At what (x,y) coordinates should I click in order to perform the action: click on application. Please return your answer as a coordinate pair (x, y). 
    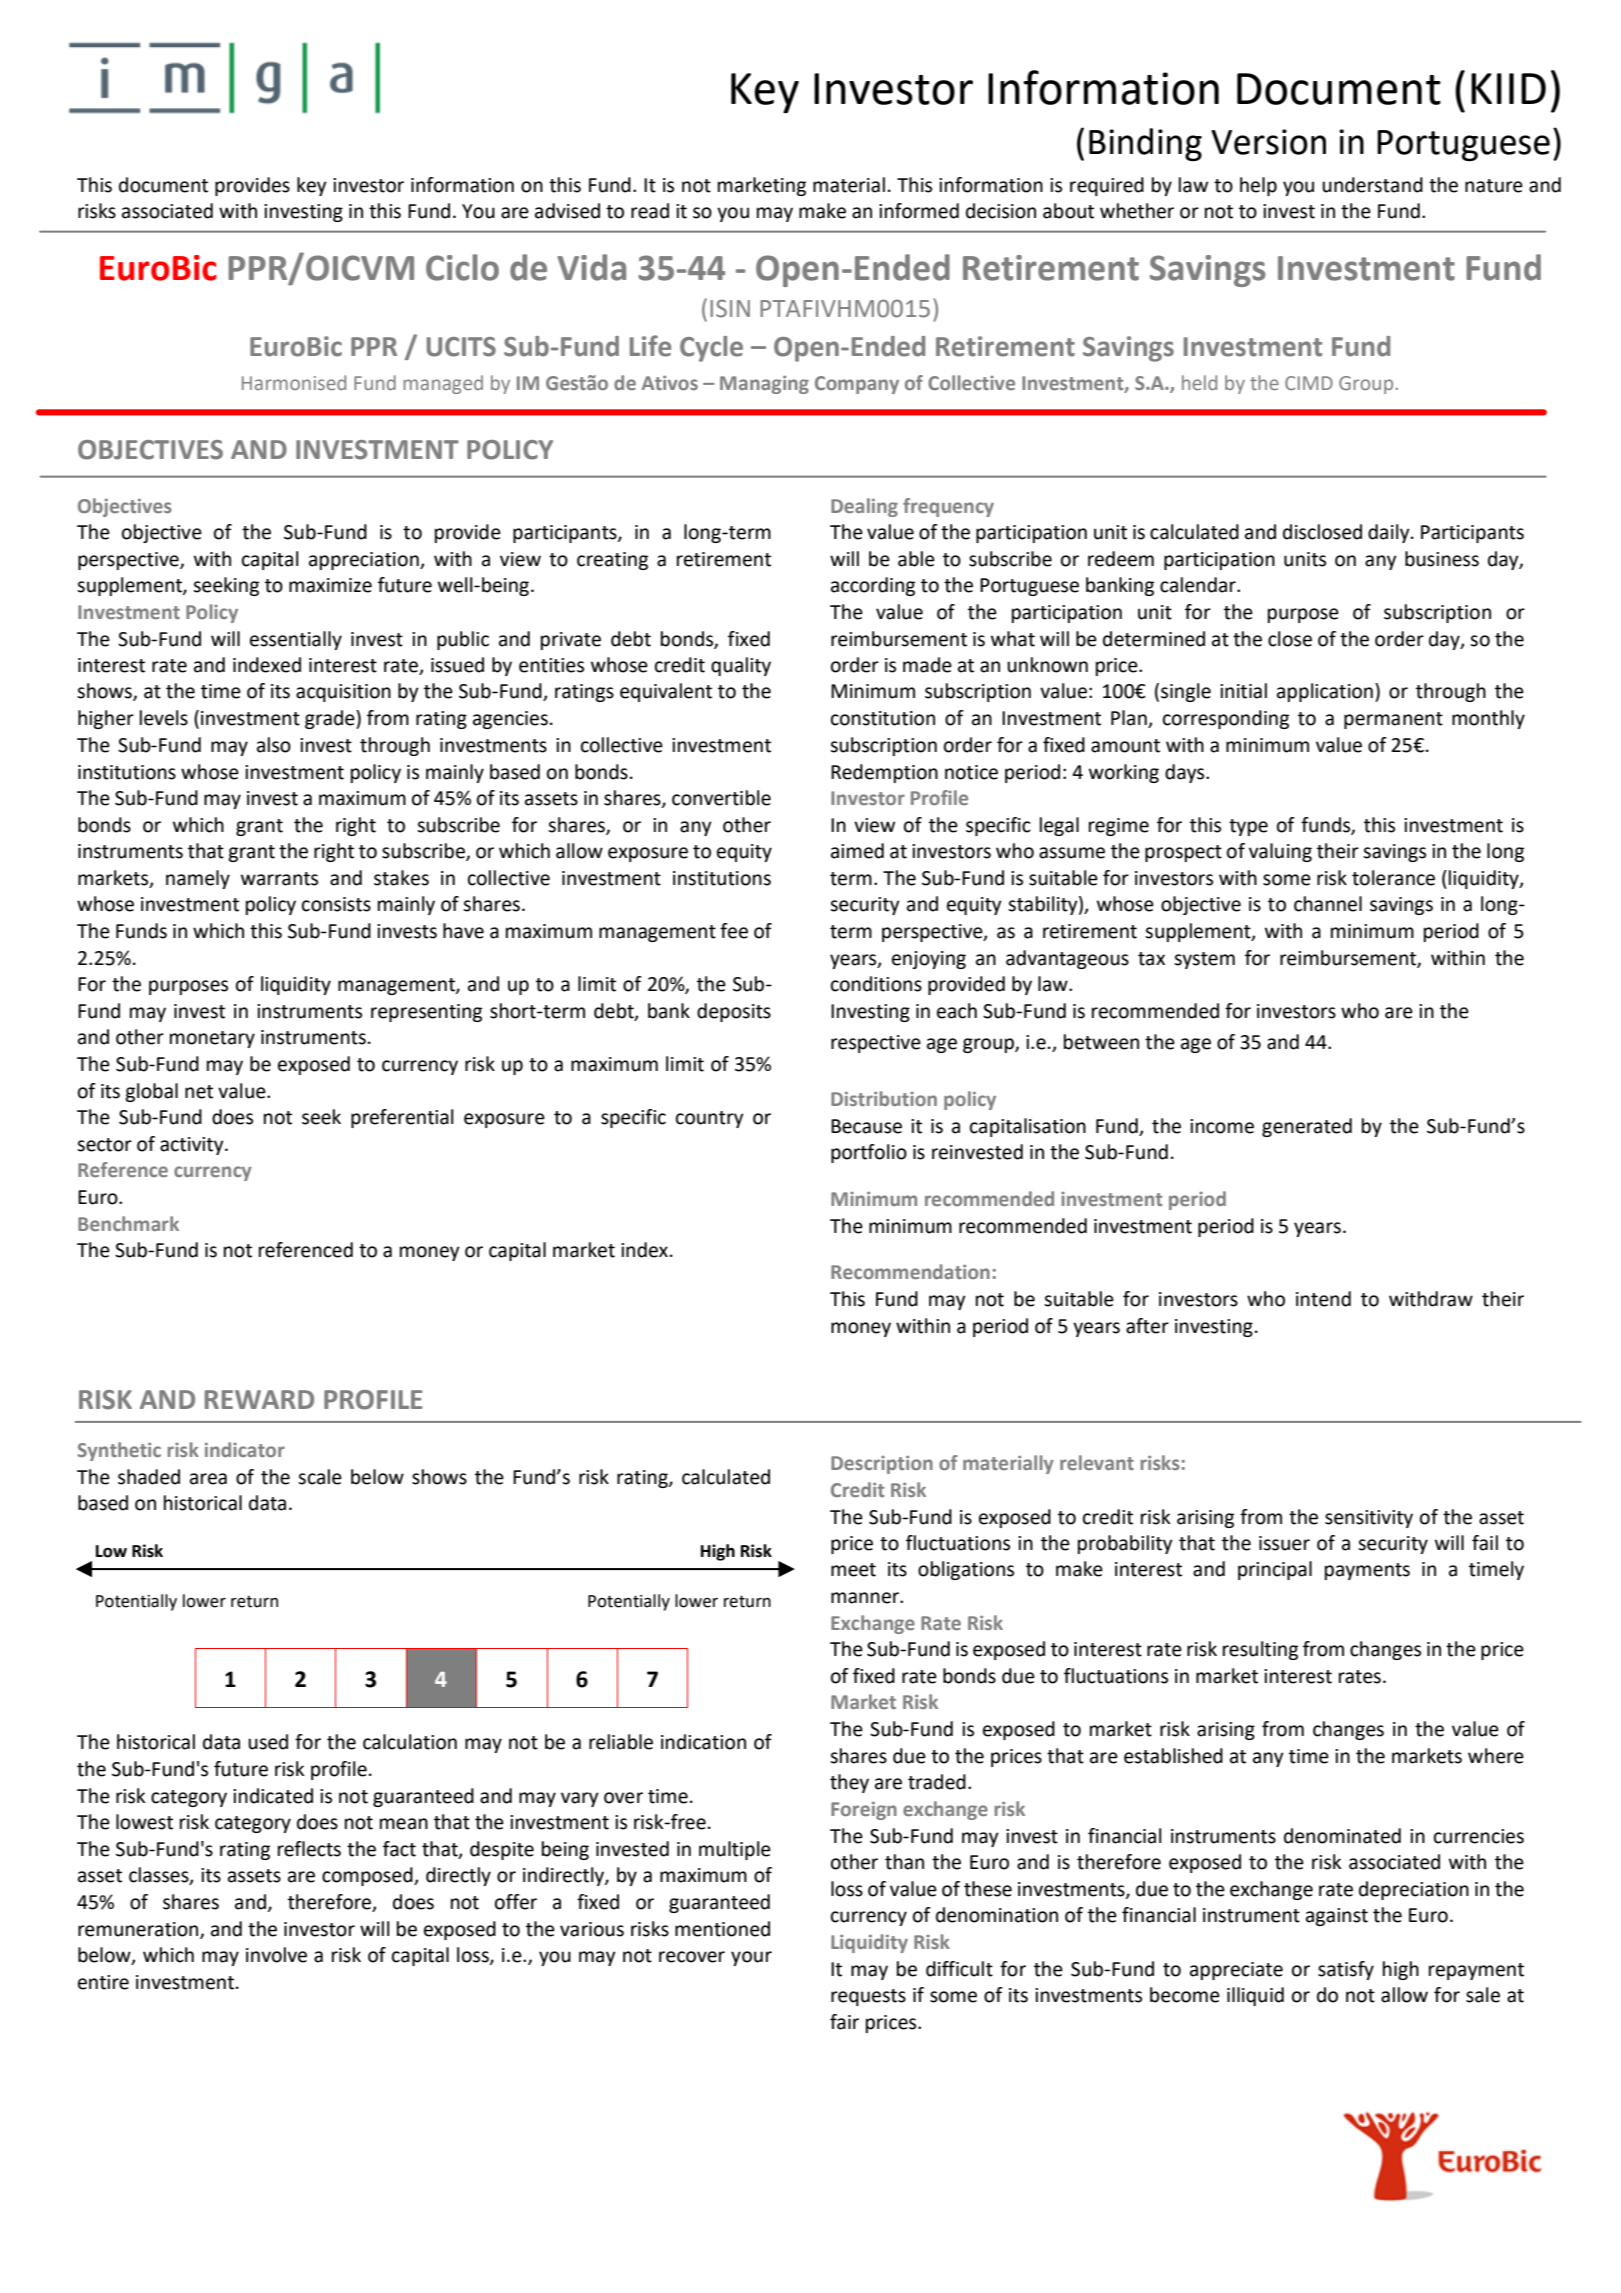
    Looking at the image, I should click on (1325, 692).
